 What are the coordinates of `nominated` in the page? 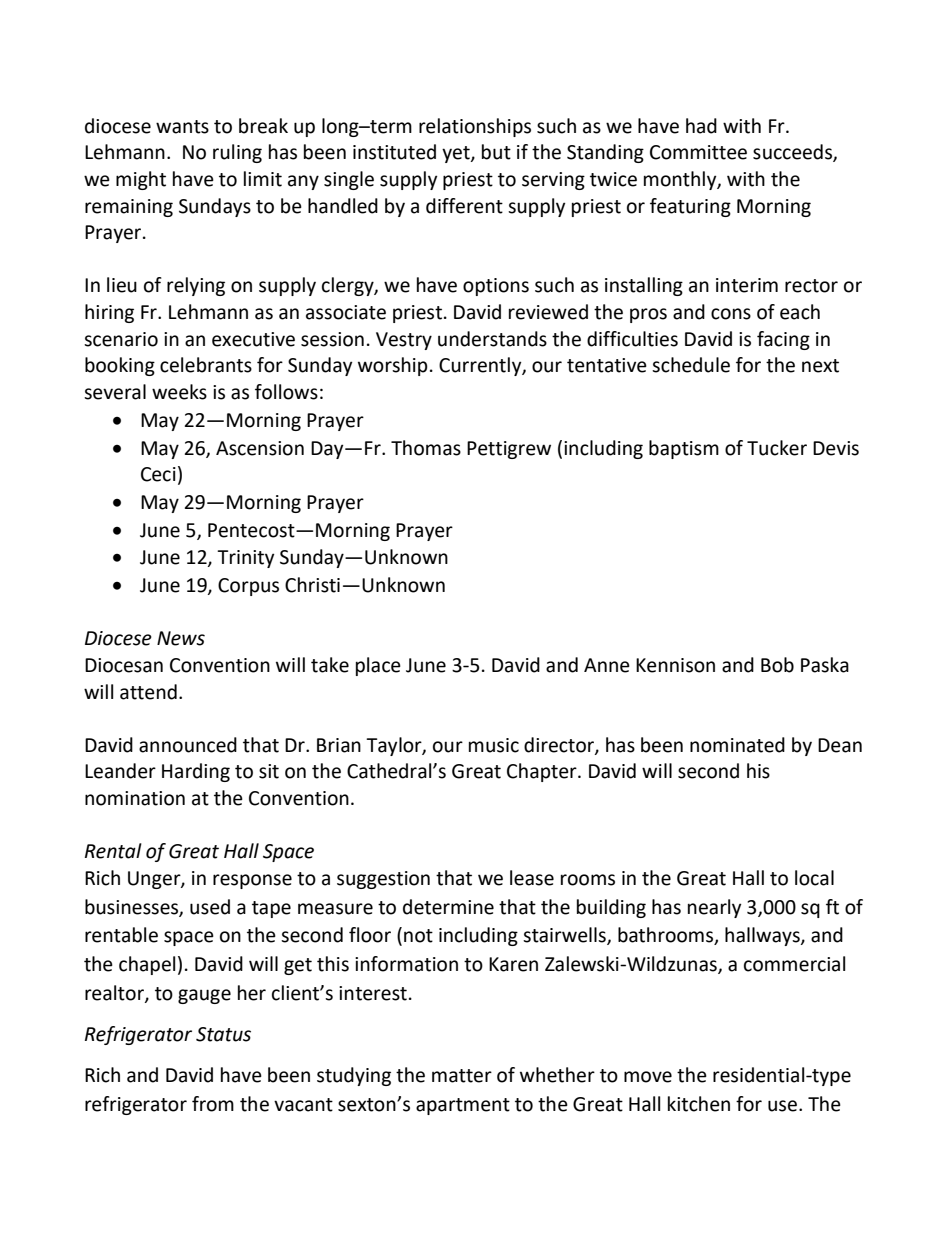 It's located at (737, 745).
